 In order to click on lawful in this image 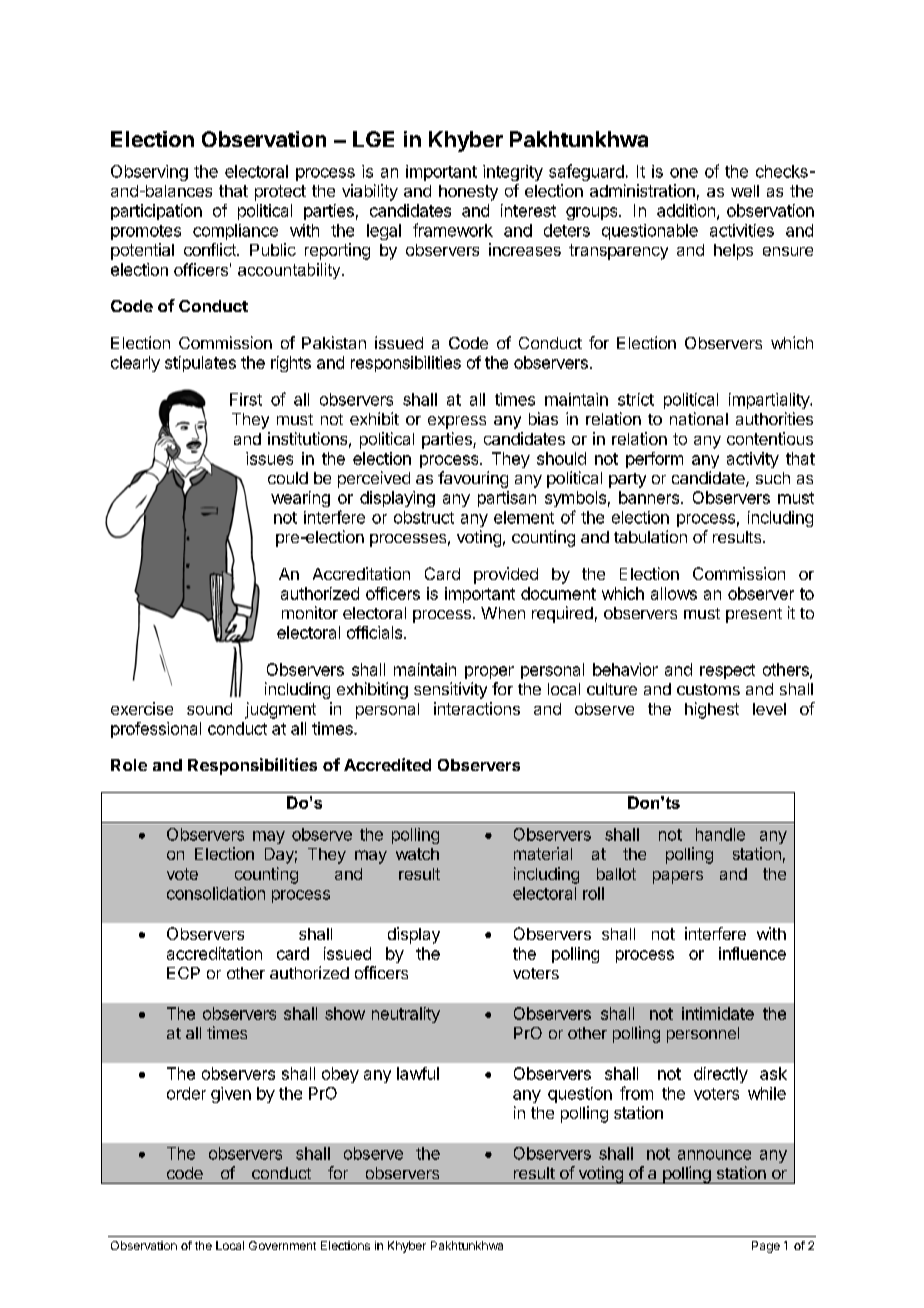, I will do `click(418, 1073)`.
